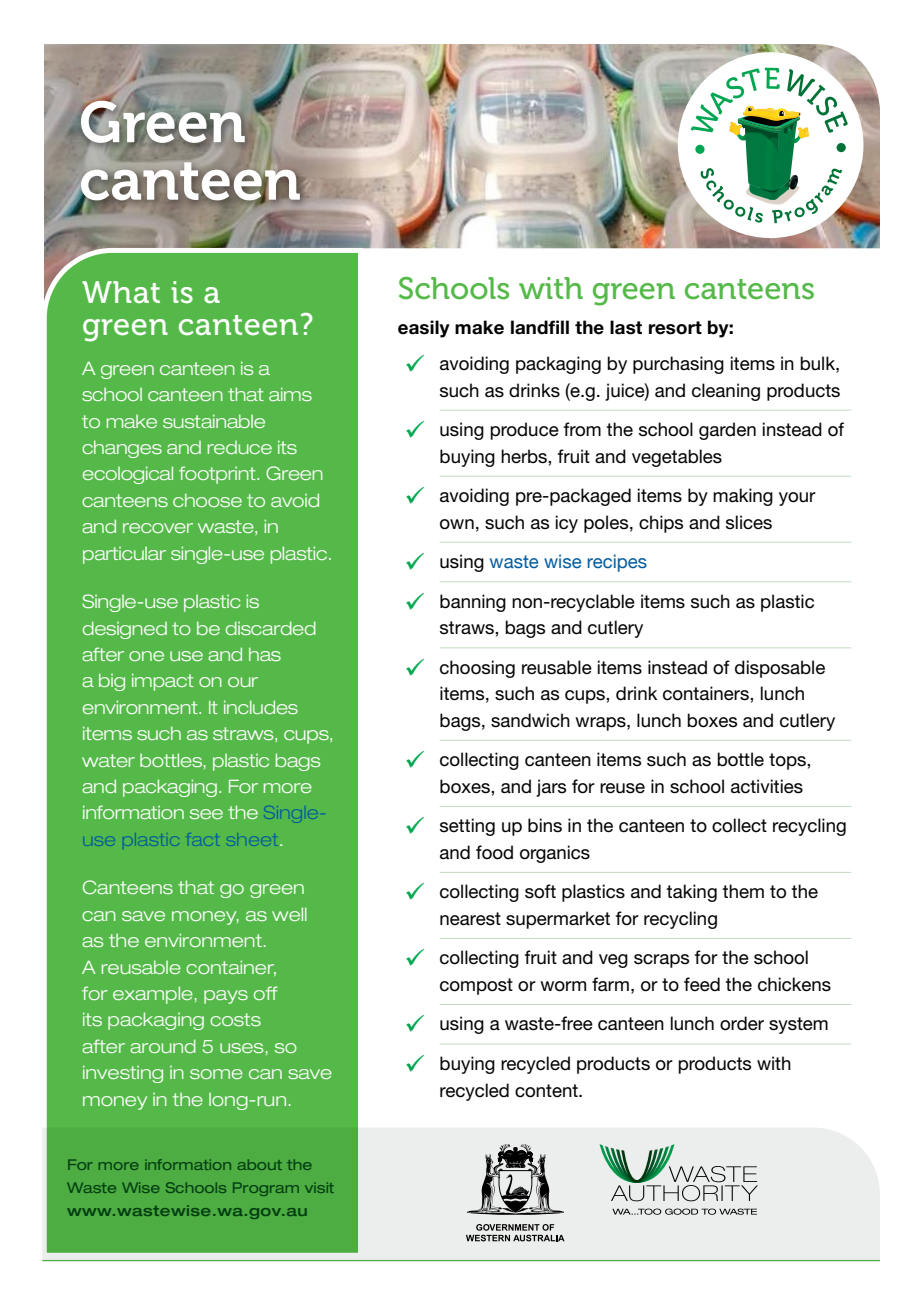 The height and width of the screenshot is (1308, 924). What do you see at coordinates (675, 328) in the screenshot?
I see `resort` at bounding box center [675, 328].
